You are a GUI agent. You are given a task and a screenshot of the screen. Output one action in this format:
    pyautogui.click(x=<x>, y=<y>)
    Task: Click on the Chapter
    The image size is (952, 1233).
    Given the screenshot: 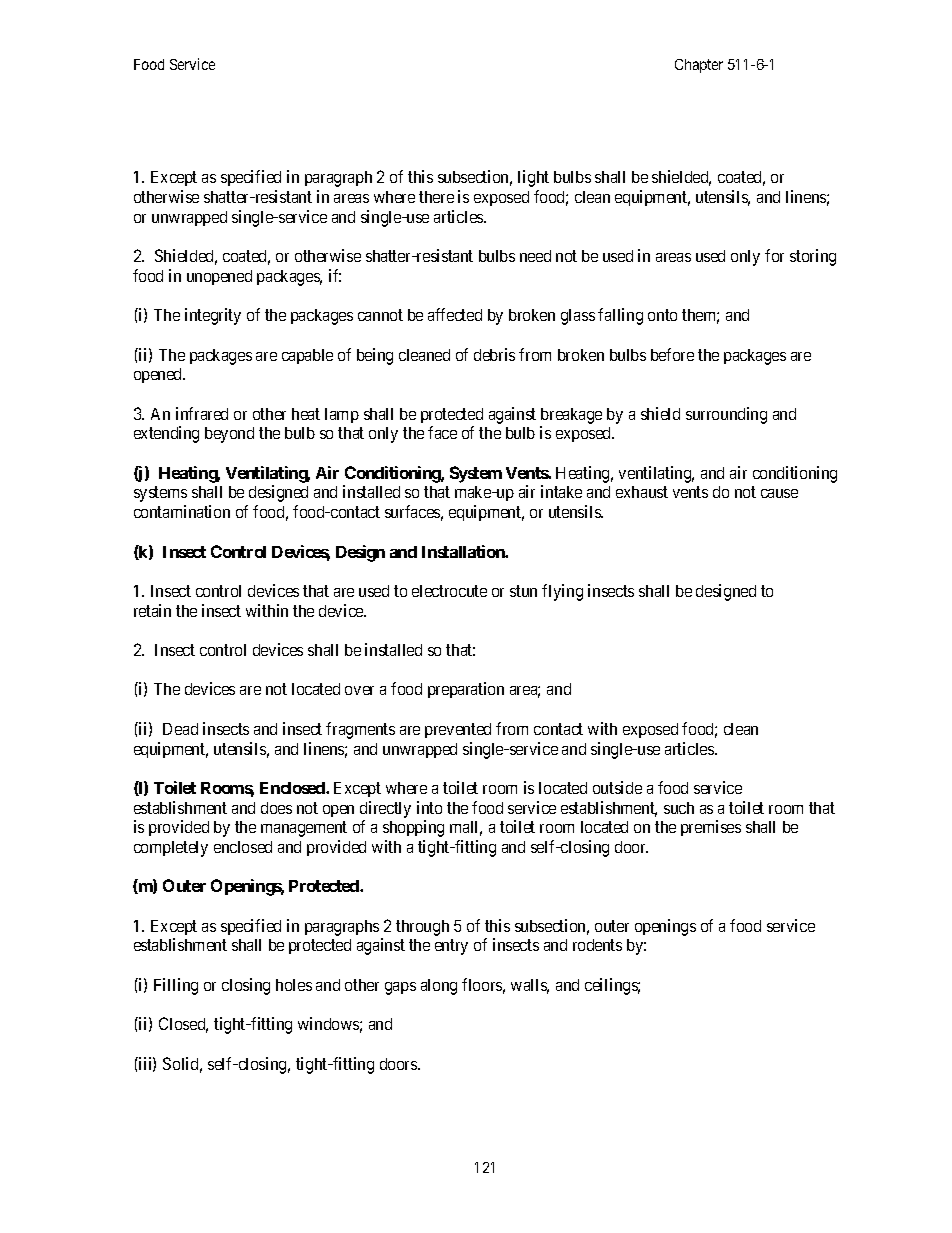 What is the action you would take?
    pyautogui.click(x=699, y=66)
